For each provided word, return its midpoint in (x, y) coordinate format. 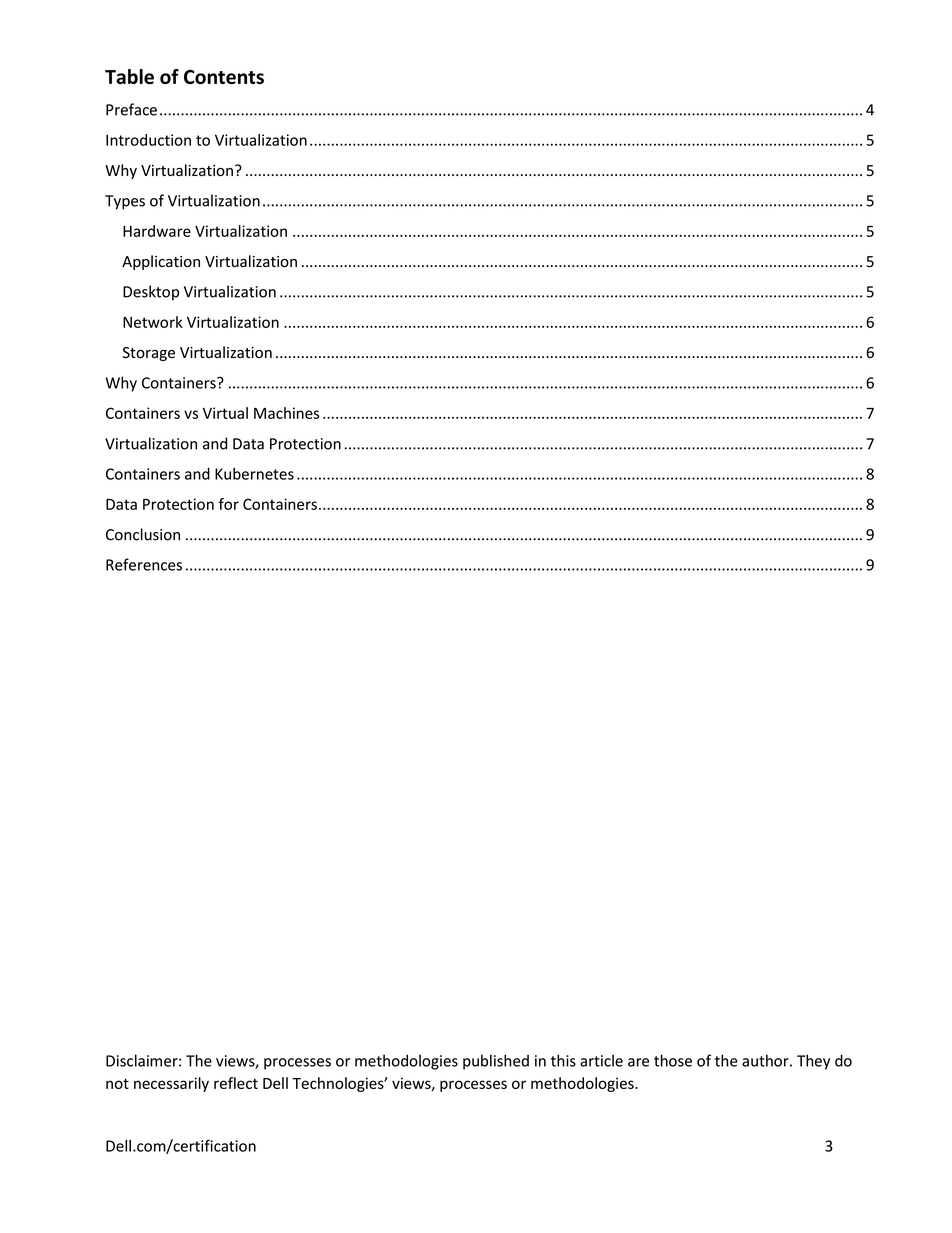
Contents (224, 77)
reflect (236, 1083)
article (601, 1060)
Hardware (157, 231)
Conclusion (143, 534)
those (673, 1060)
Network (153, 322)
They (813, 1062)
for (229, 504)
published (496, 1062)
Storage (149, 354)
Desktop (151, 293)
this (563, 1060)
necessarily (171, 1084)
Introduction (148, 140)
